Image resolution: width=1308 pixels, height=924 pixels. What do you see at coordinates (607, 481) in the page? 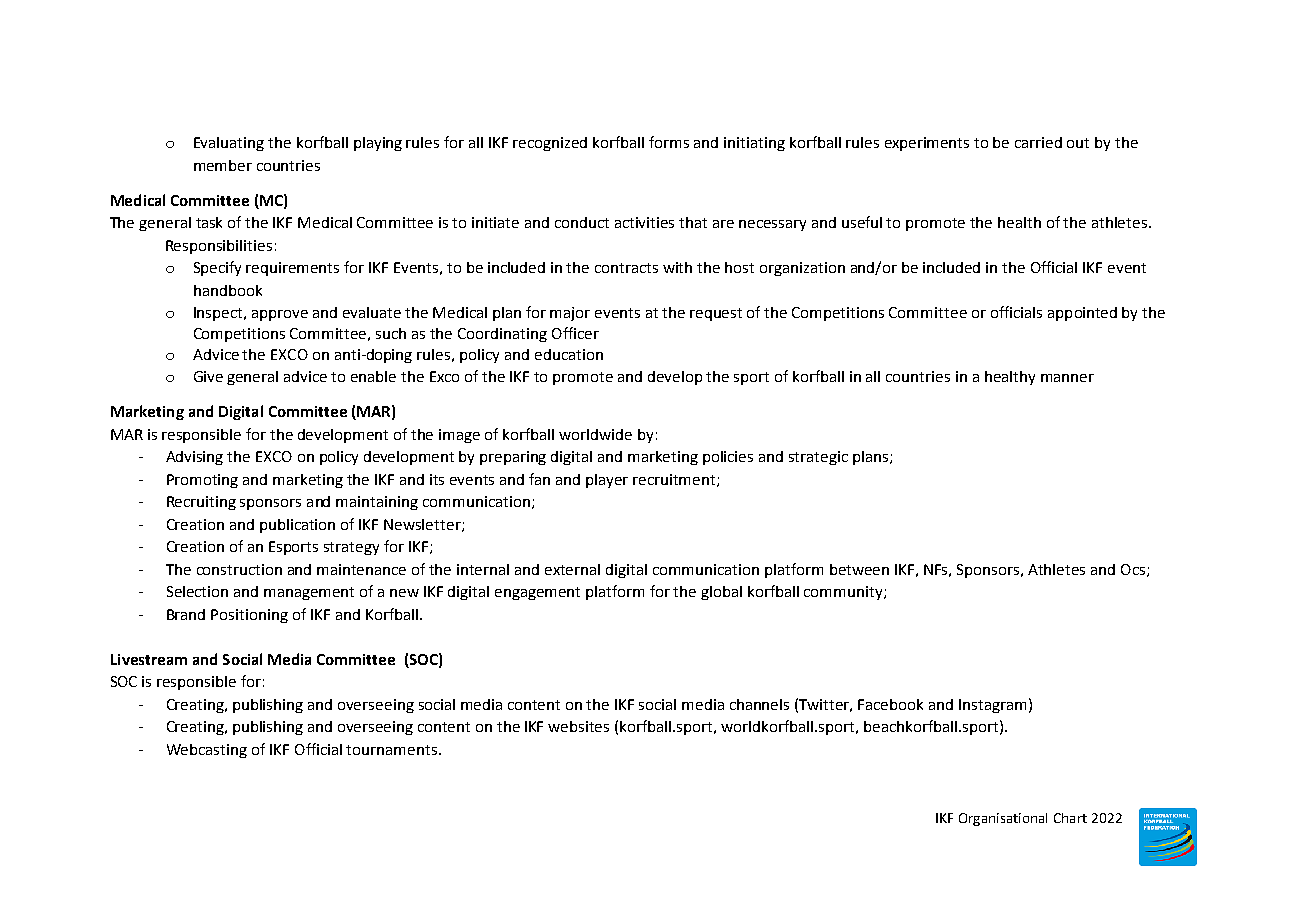
I see `player` at bounding box center [607, 481].
